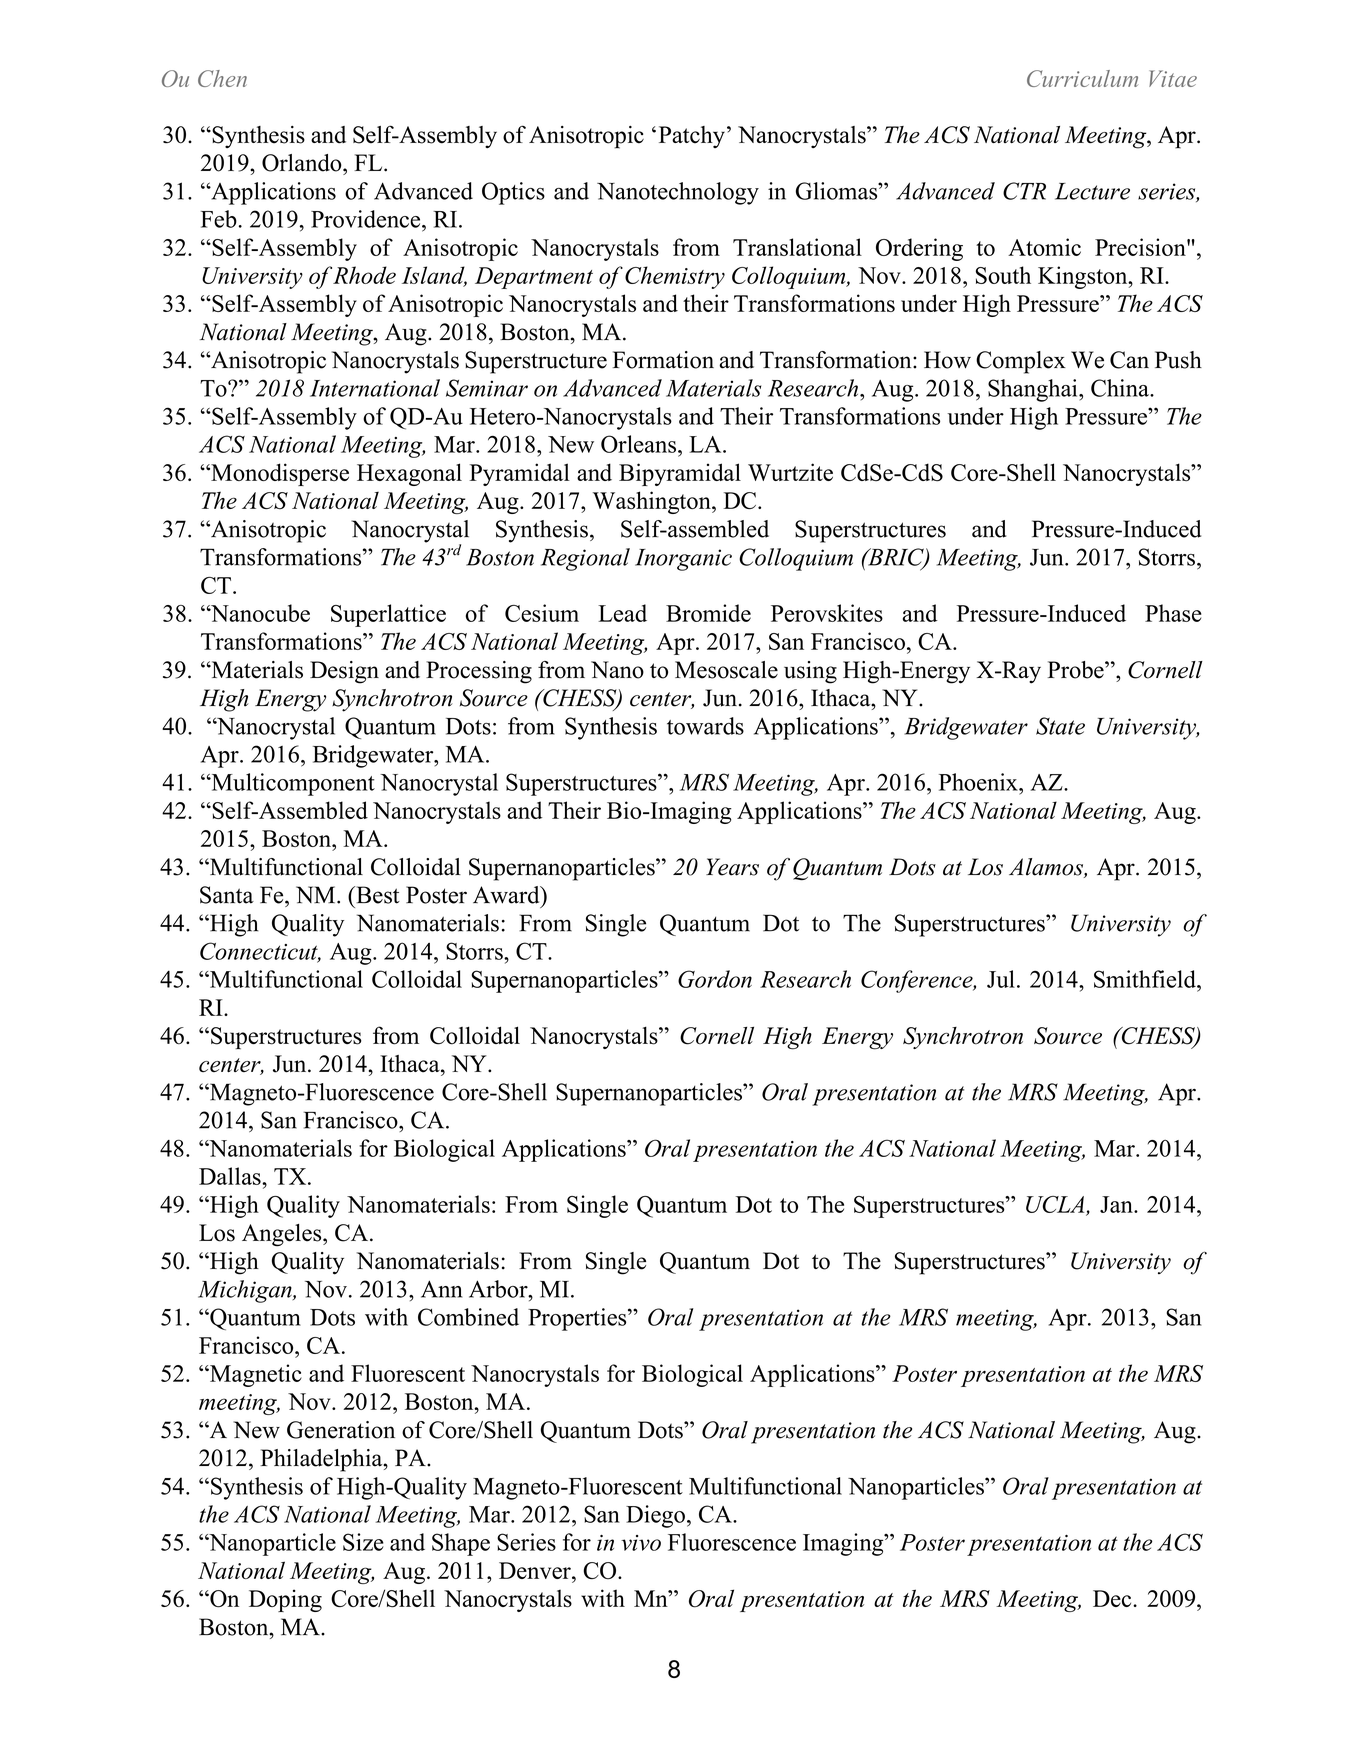 This page has height=1763, width=1362. Describe the element at coordinates (1001, 979) in the page. I see `Jul` at that location.
